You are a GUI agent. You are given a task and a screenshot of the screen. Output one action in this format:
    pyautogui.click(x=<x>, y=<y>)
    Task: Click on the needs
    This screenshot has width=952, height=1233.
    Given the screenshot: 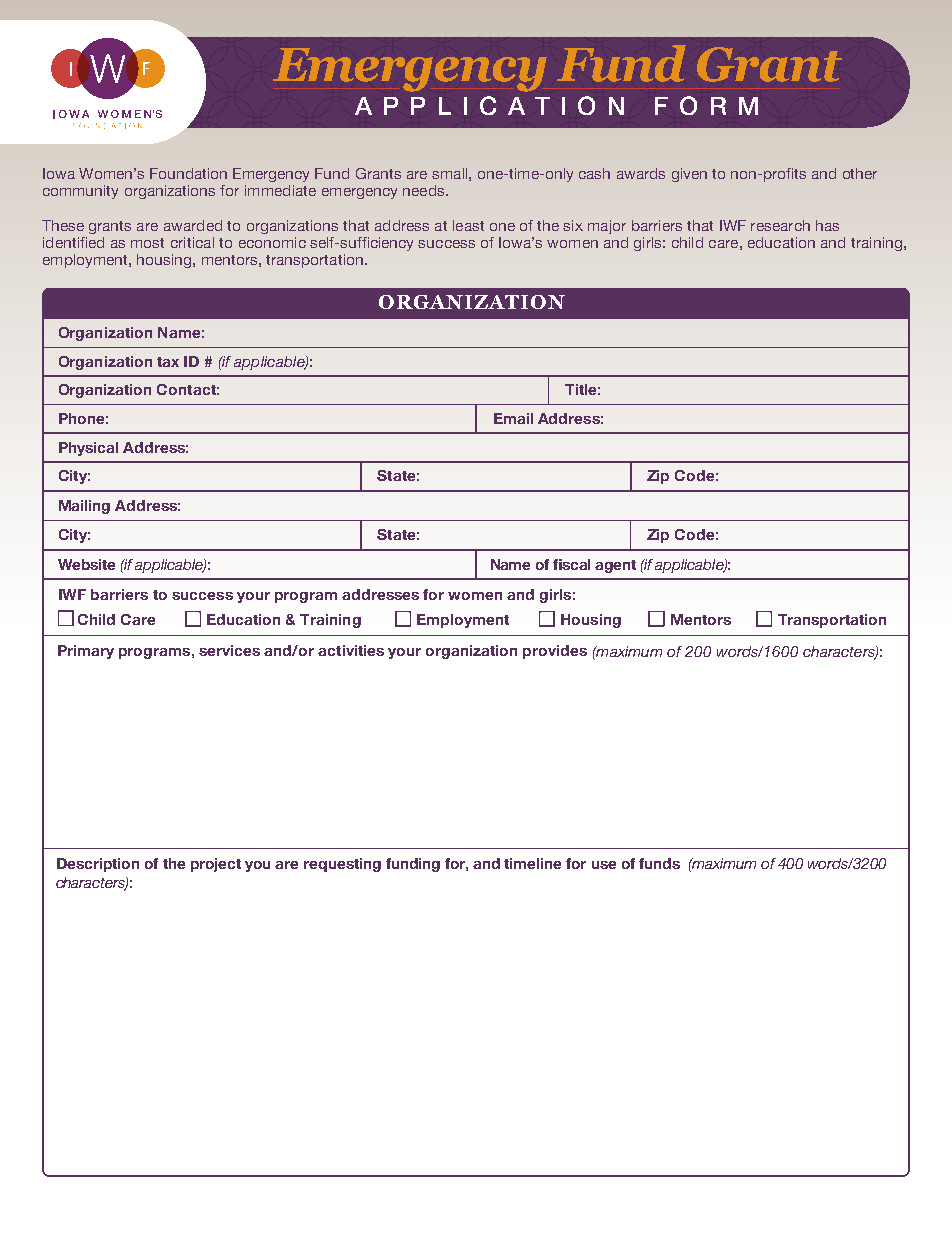 What is the action you would take?
    pyautogui.click(x=425, y=190)
